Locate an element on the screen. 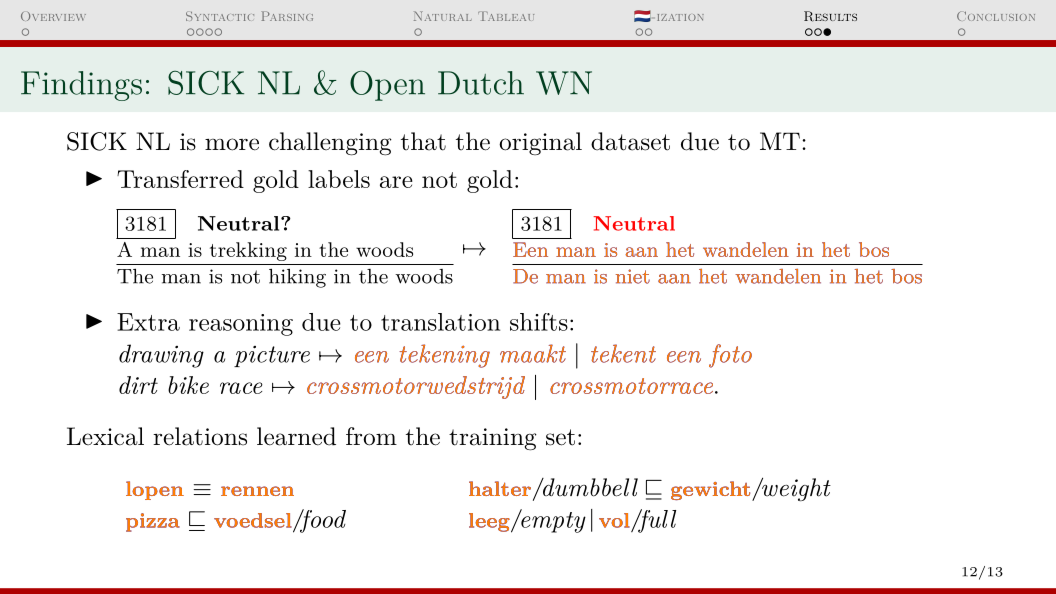 This screenshot has width=1056, height=594. relations is located at coordinates (200, 436).
